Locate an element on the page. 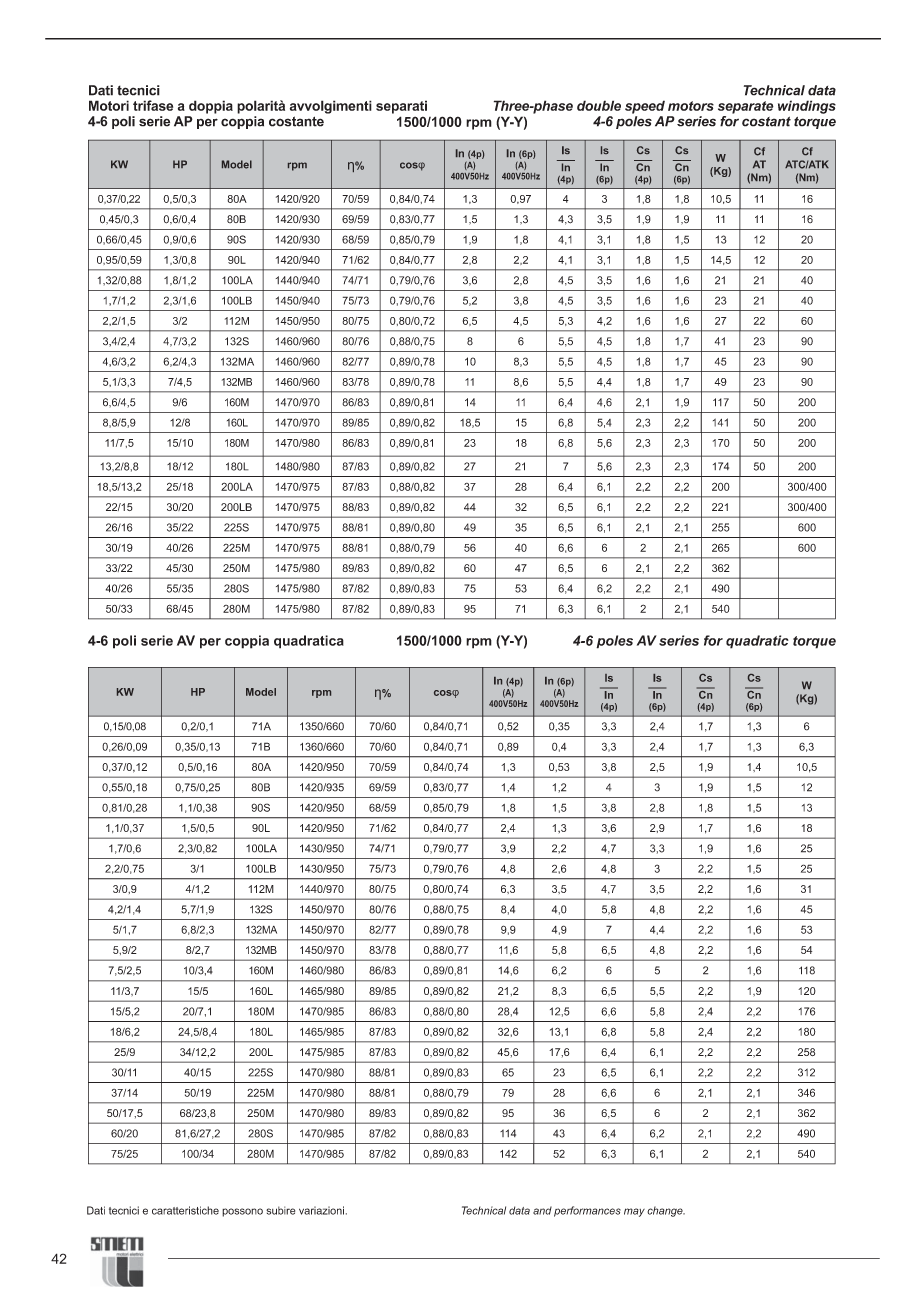 The height and width of the page is (1308, 924). separate is located at coordinates (746, 107).
